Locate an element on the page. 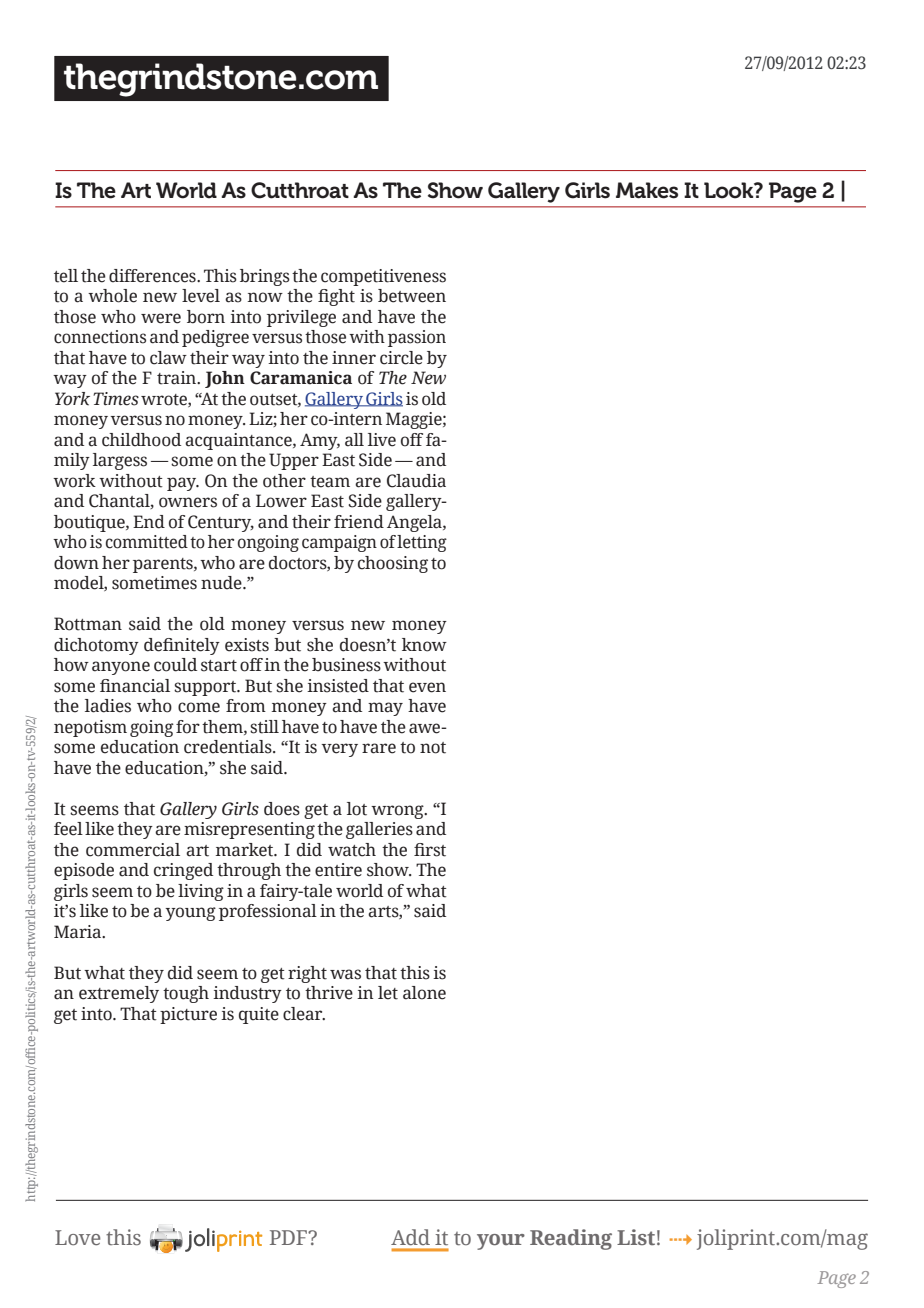 The height and width of the image is (1308, 924). Love is located at coordinates (77, 1237).
